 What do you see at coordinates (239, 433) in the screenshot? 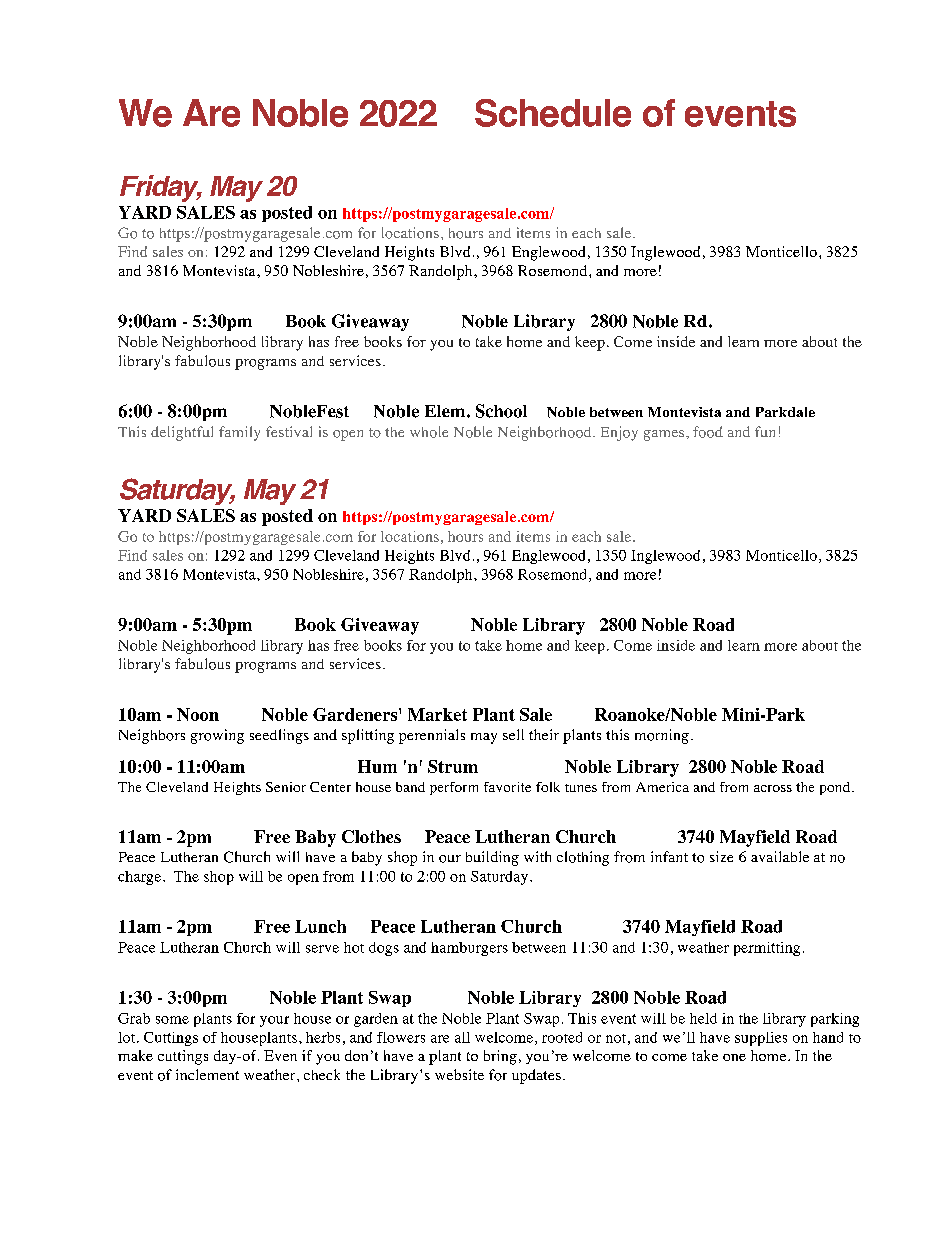
I see `family` at bounding box center [239, 433].
